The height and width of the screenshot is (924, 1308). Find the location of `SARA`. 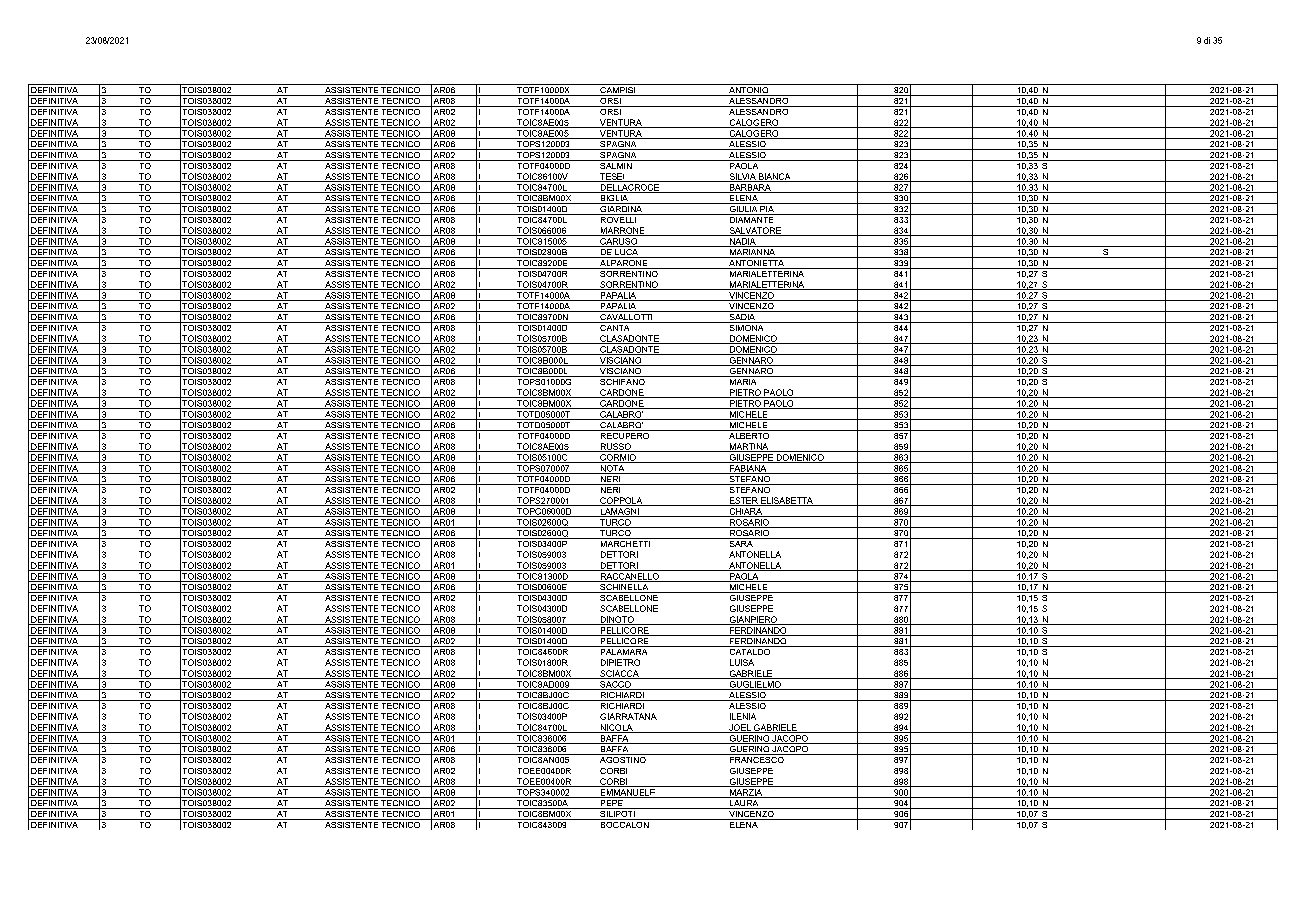

SARA is located at coordinates (741, 542).
